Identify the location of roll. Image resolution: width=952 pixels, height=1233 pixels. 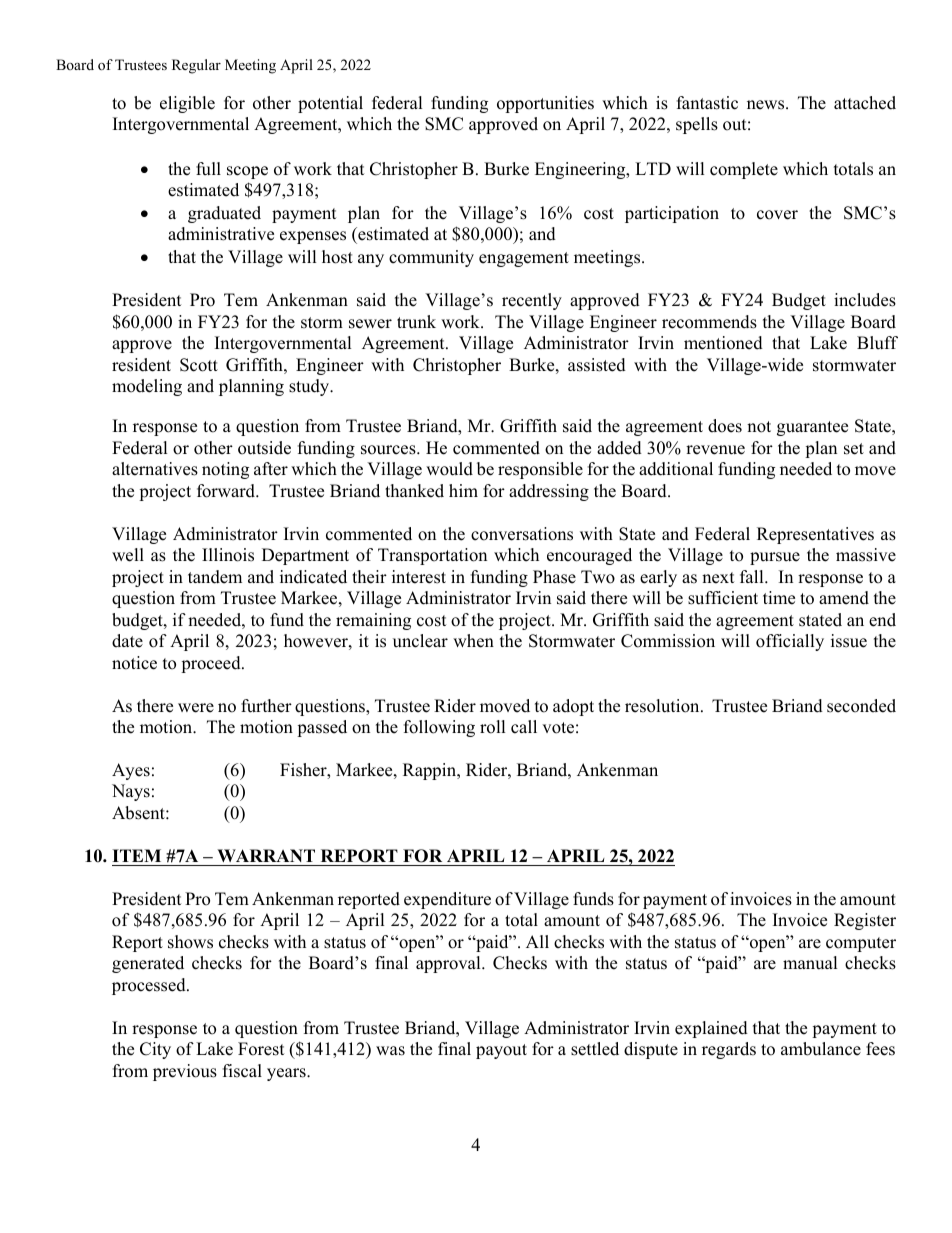
(493, 727).
